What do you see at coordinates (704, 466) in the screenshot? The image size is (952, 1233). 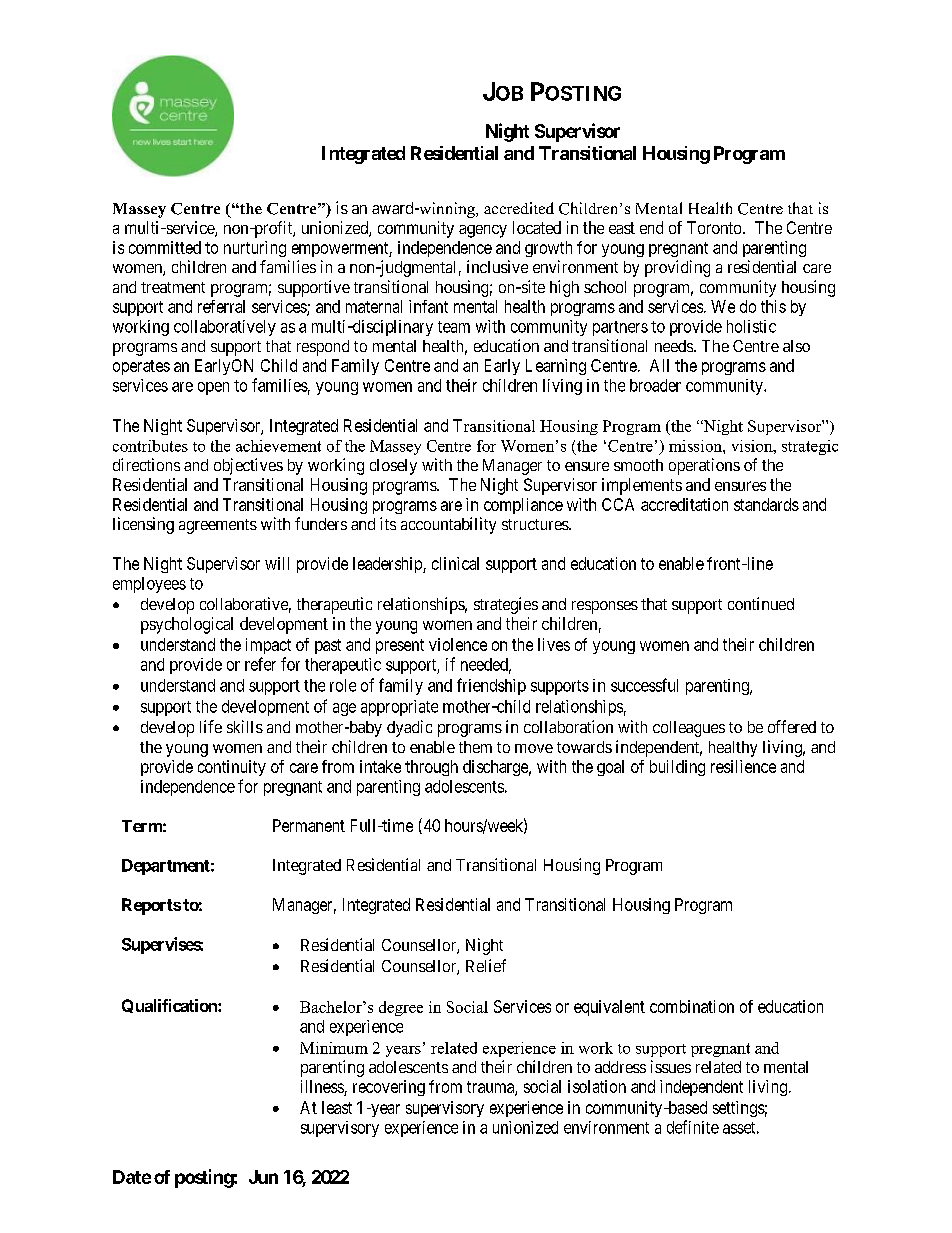 I see `operations` at bounding box center [704, 466].
